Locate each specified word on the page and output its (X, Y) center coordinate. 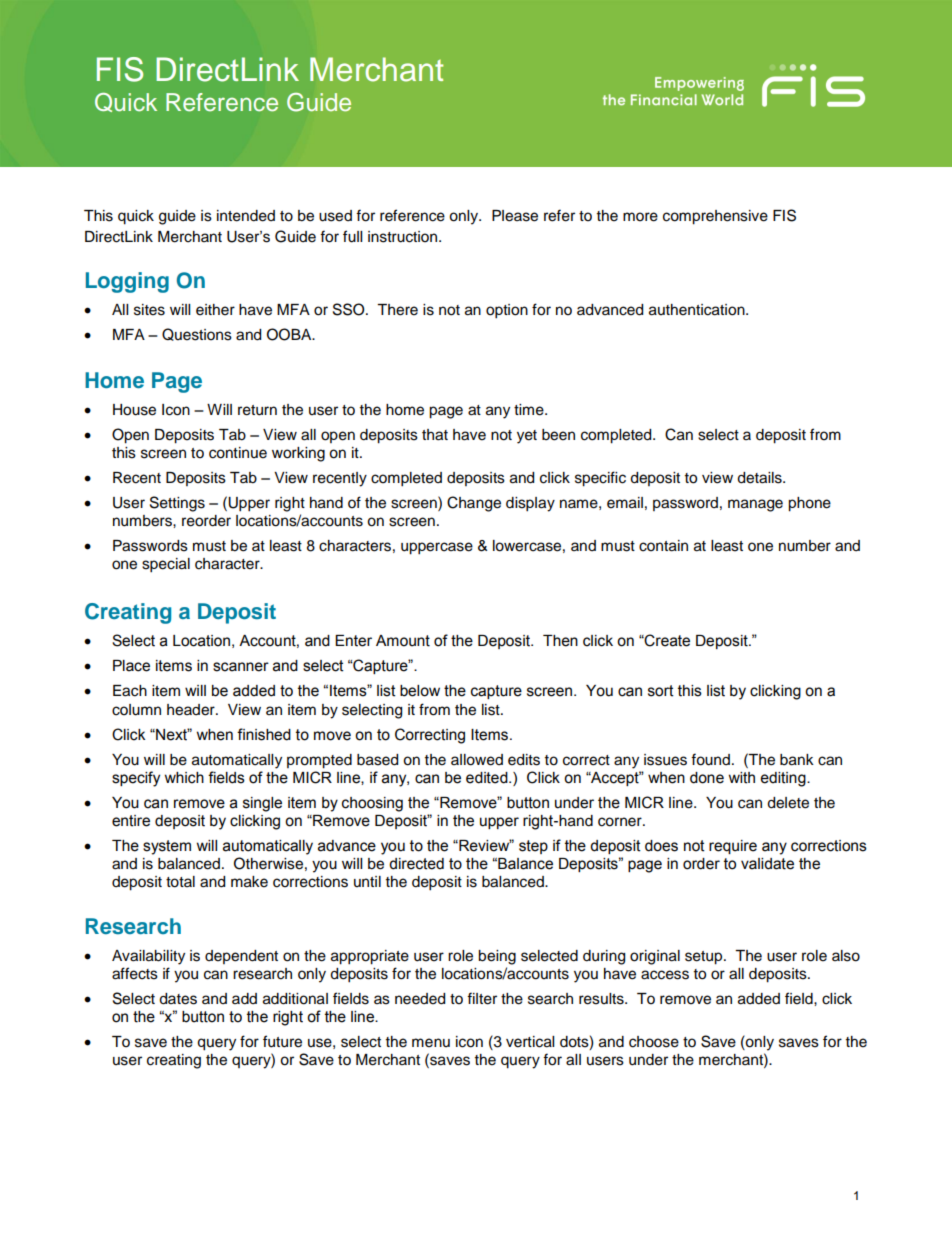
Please (515, 216)
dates (178, 999)
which (184, 778)
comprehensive (715, 217)
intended (246, 216)
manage (755, 505)
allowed (477, 760)
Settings (177, 504)
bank (797, 760)
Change (474, 504)
